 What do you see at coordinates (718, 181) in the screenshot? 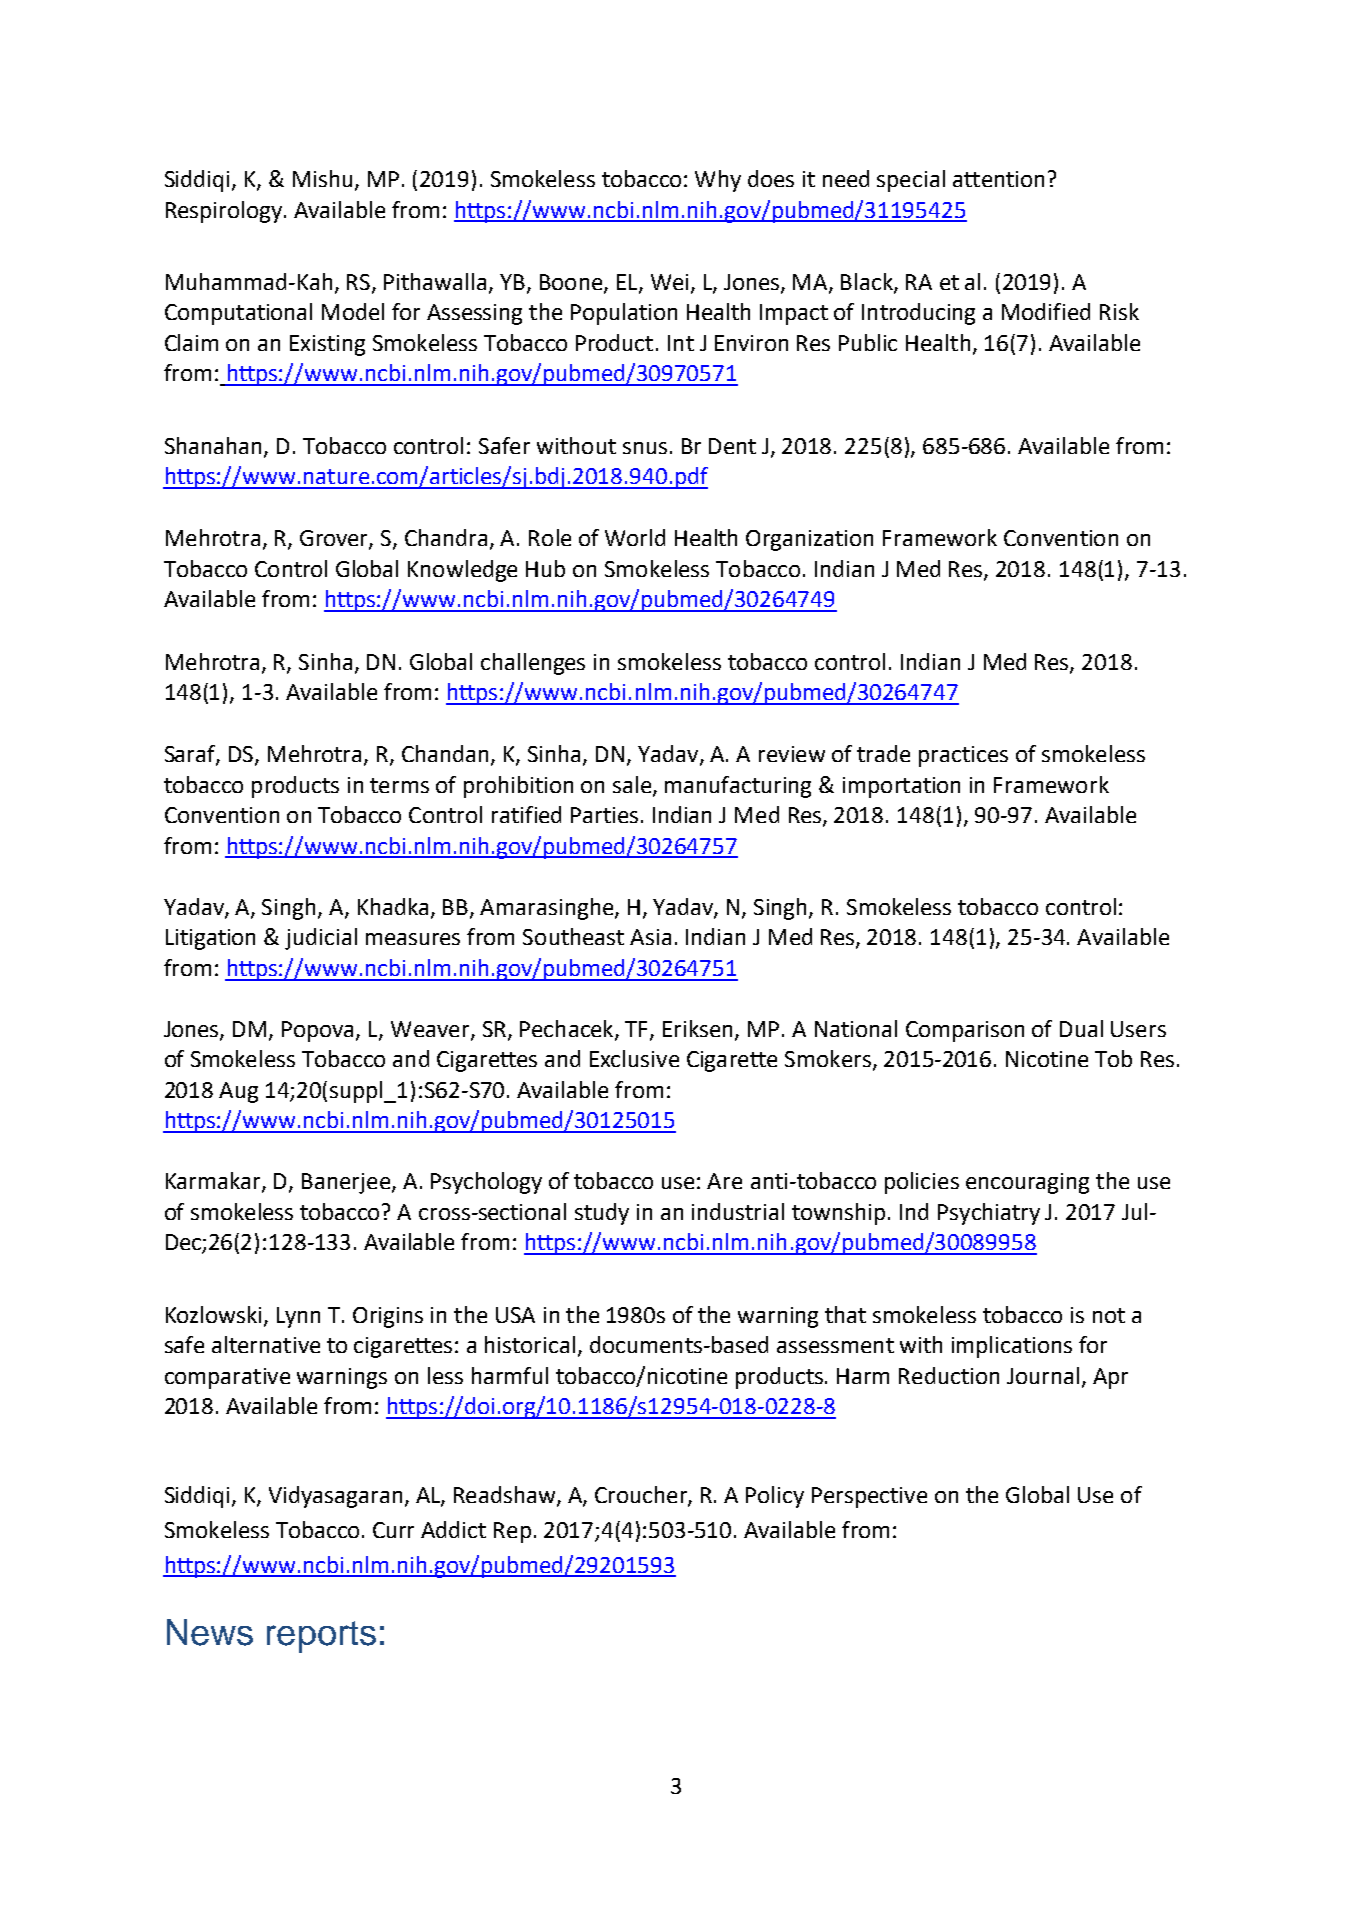
I see `Why` at bounding box center [718, 181].
